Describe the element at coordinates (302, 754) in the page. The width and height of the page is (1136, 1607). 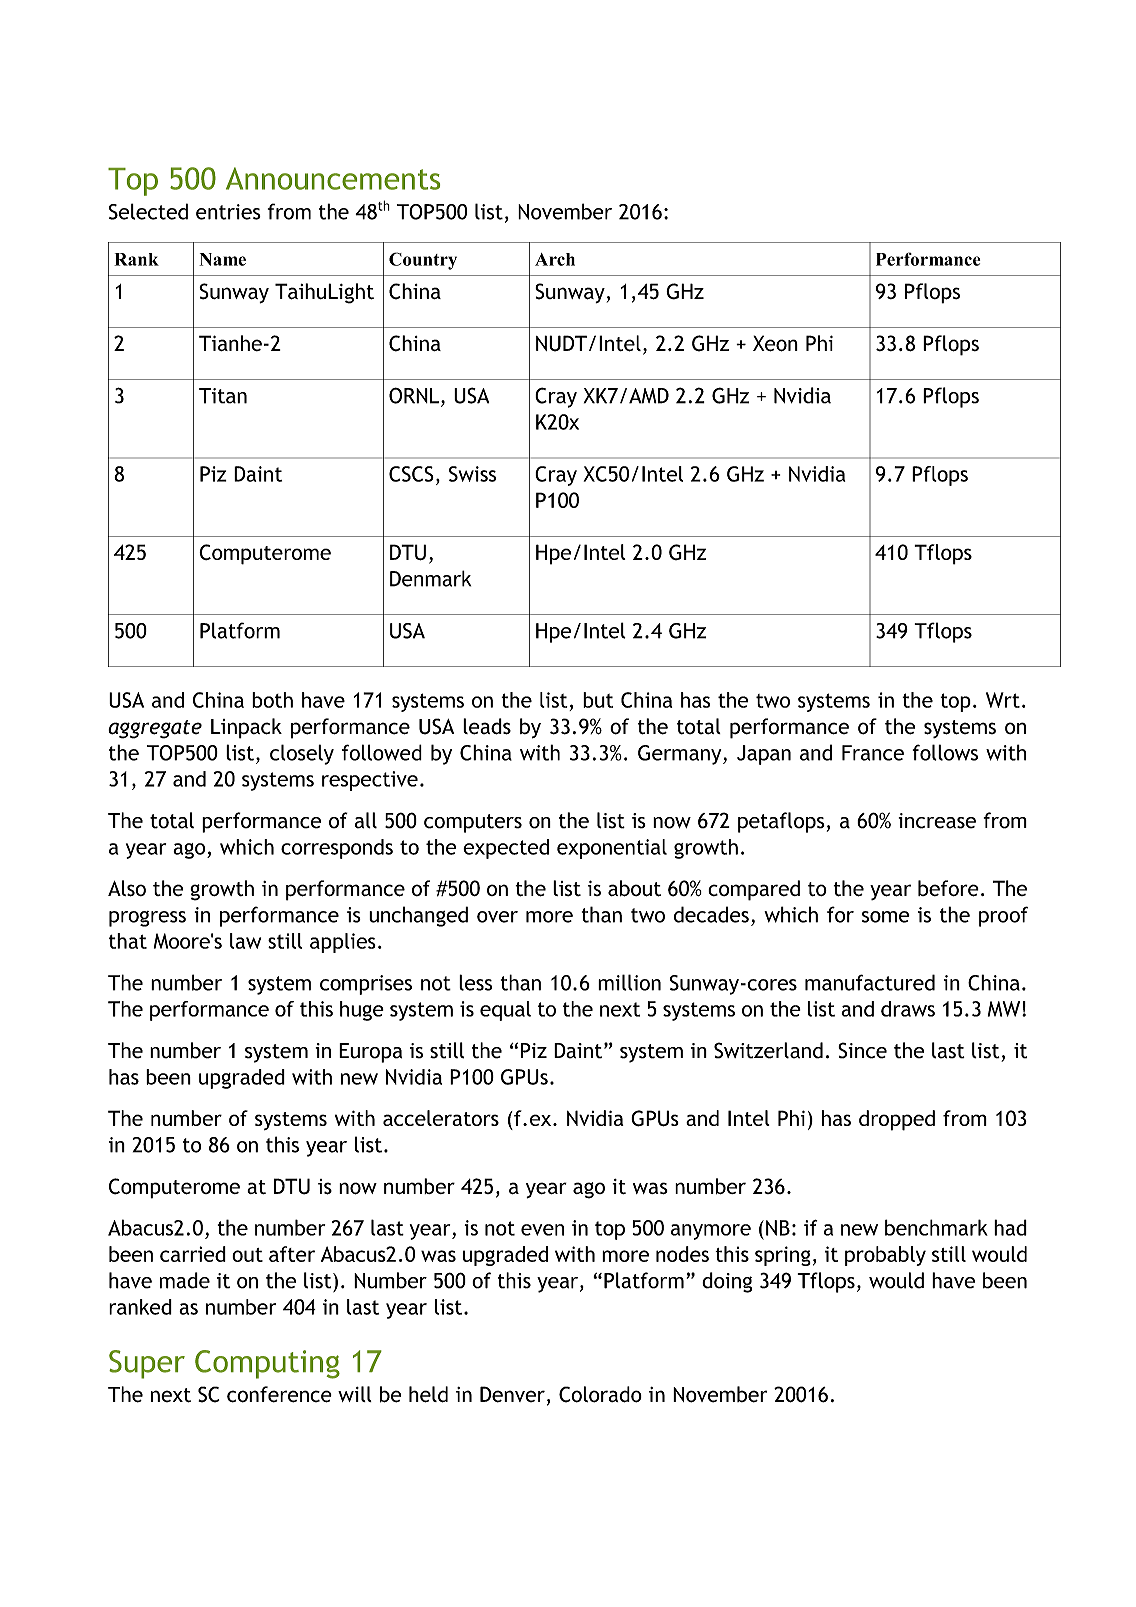
I see `closely` at that location.
